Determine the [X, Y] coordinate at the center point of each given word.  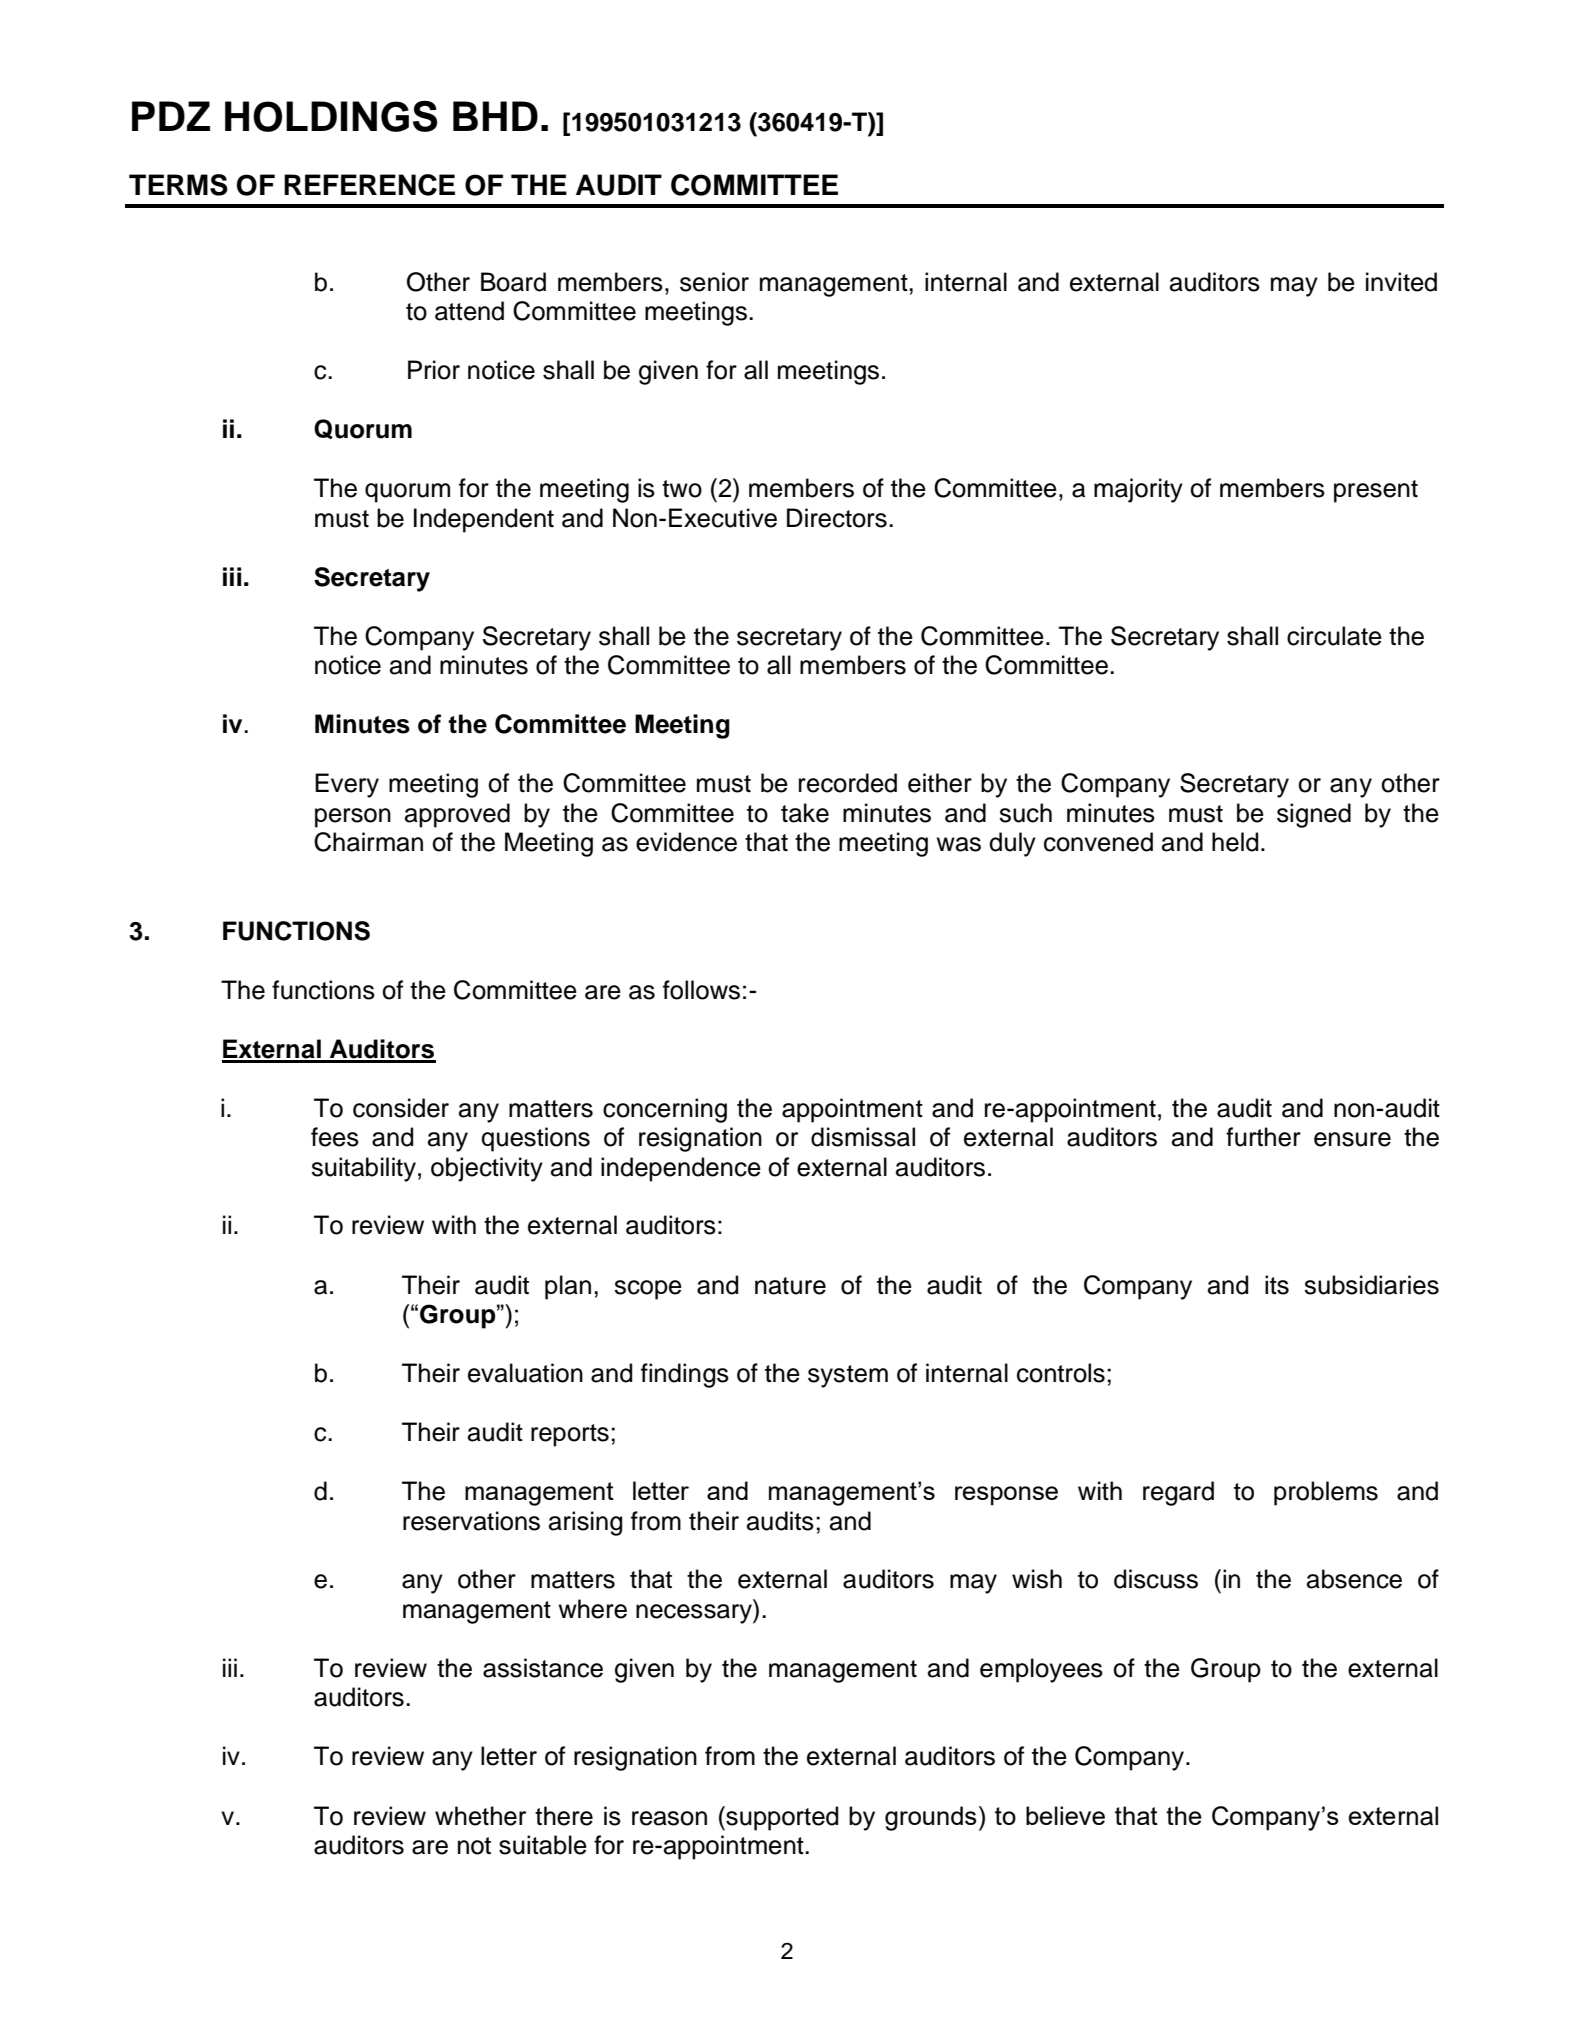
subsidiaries [1371, 1285]
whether [480, 1816]
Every [347, 785]
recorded [848, 783]
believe [1065, 1815]
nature [790, 1286]
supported [781, 1818]
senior [714, 282]
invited [1401, 282]
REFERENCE [369, 185]
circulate [1334, 636]
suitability [363, 1169]
